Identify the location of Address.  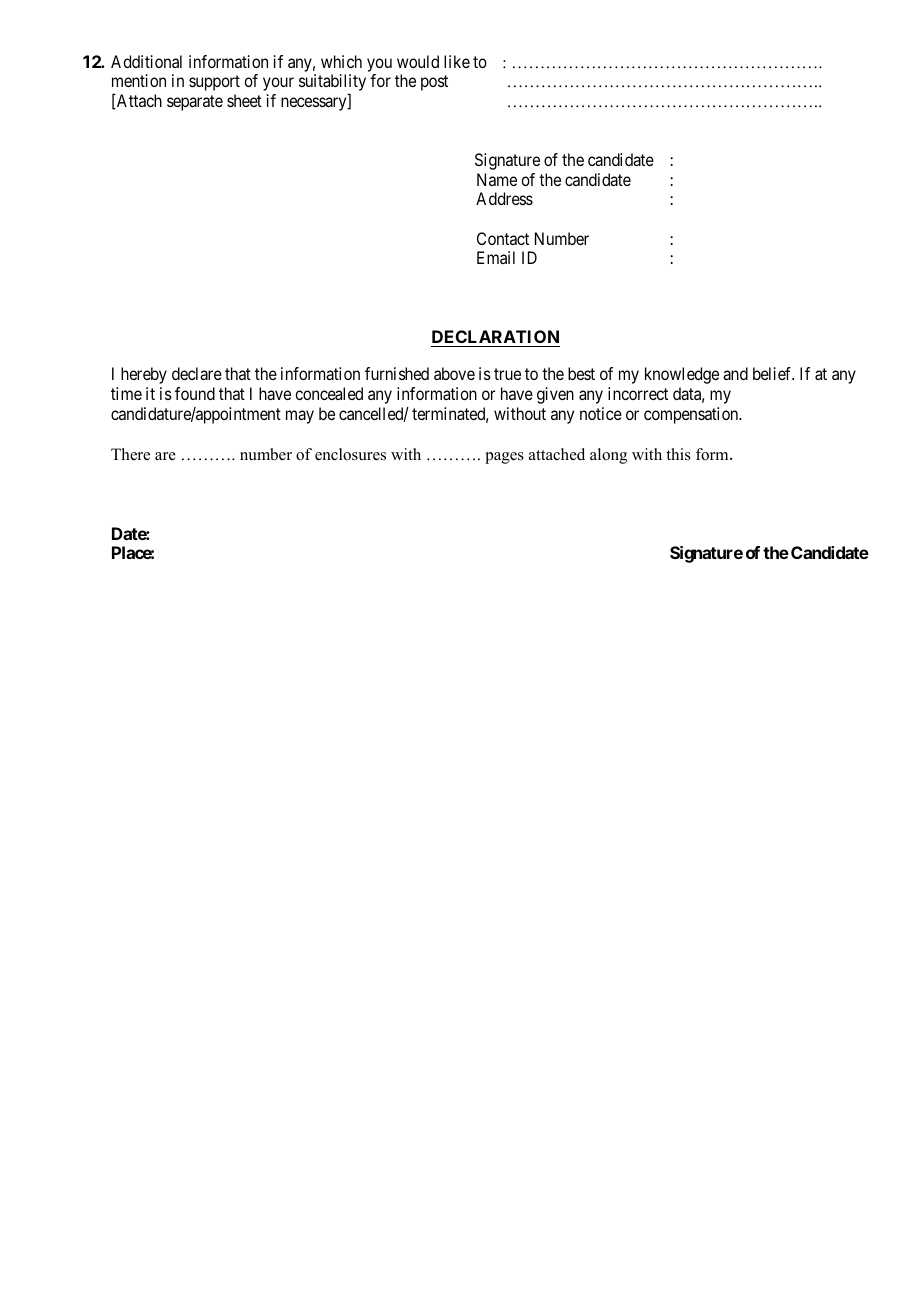
(504, 198).
